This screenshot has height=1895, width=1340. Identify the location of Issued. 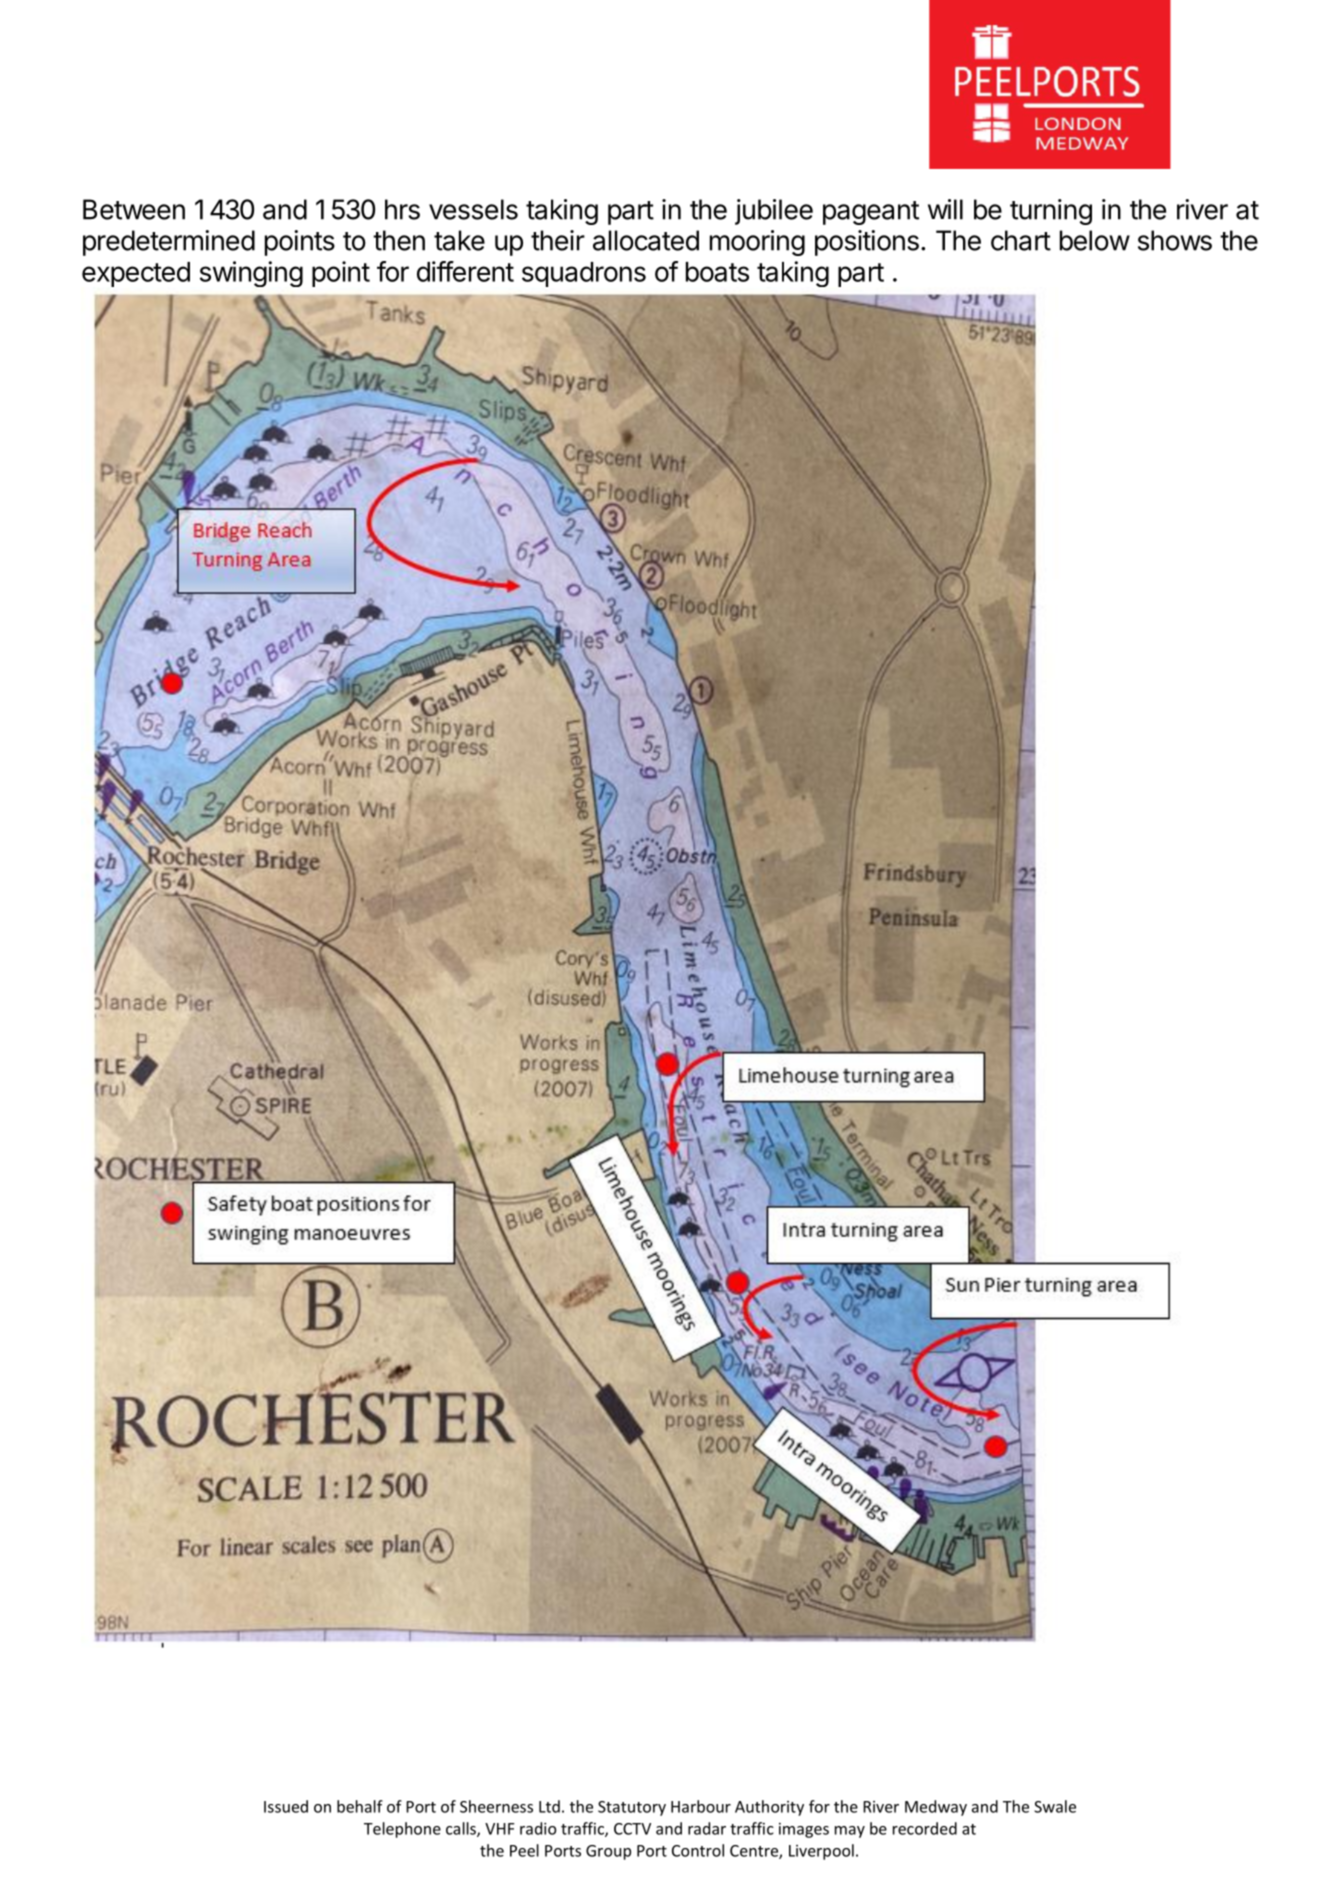
(286, 1806).
